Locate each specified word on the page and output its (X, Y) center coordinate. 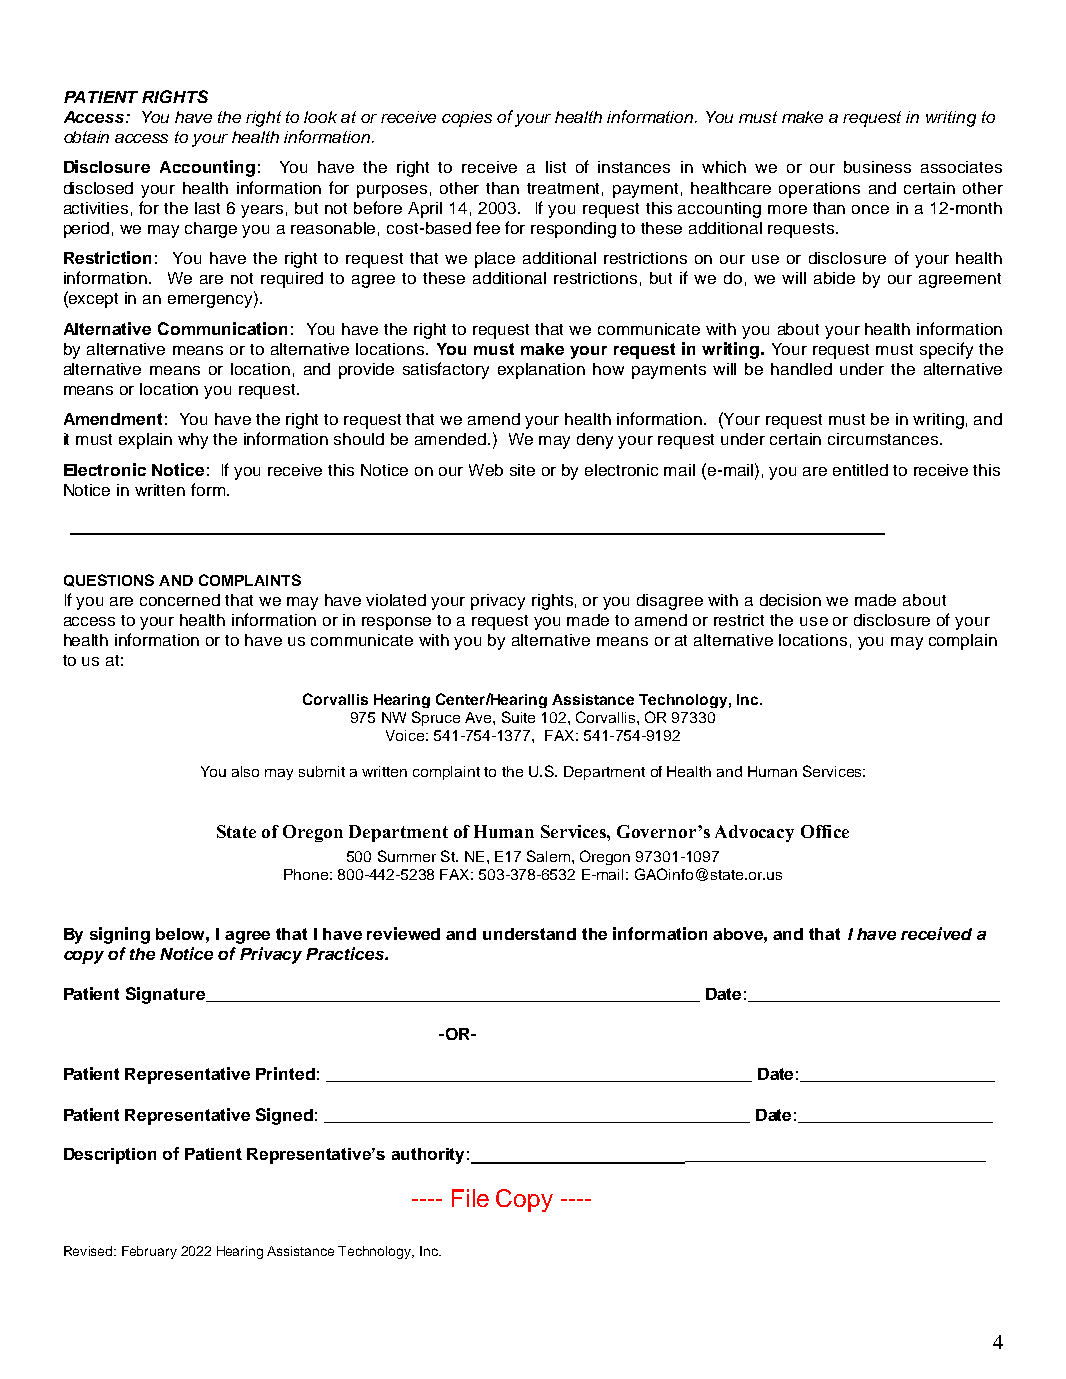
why (193, 441)
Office (825, 831)
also (245, 771)
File (470, 1198)
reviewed (403, 933)
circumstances (884, 439)
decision (790, 600)
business (877, 167)
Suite (518, 717)
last (207, 208)
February (149, 1252)
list (556, 167)
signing (120, 935)
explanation (541, 371)
